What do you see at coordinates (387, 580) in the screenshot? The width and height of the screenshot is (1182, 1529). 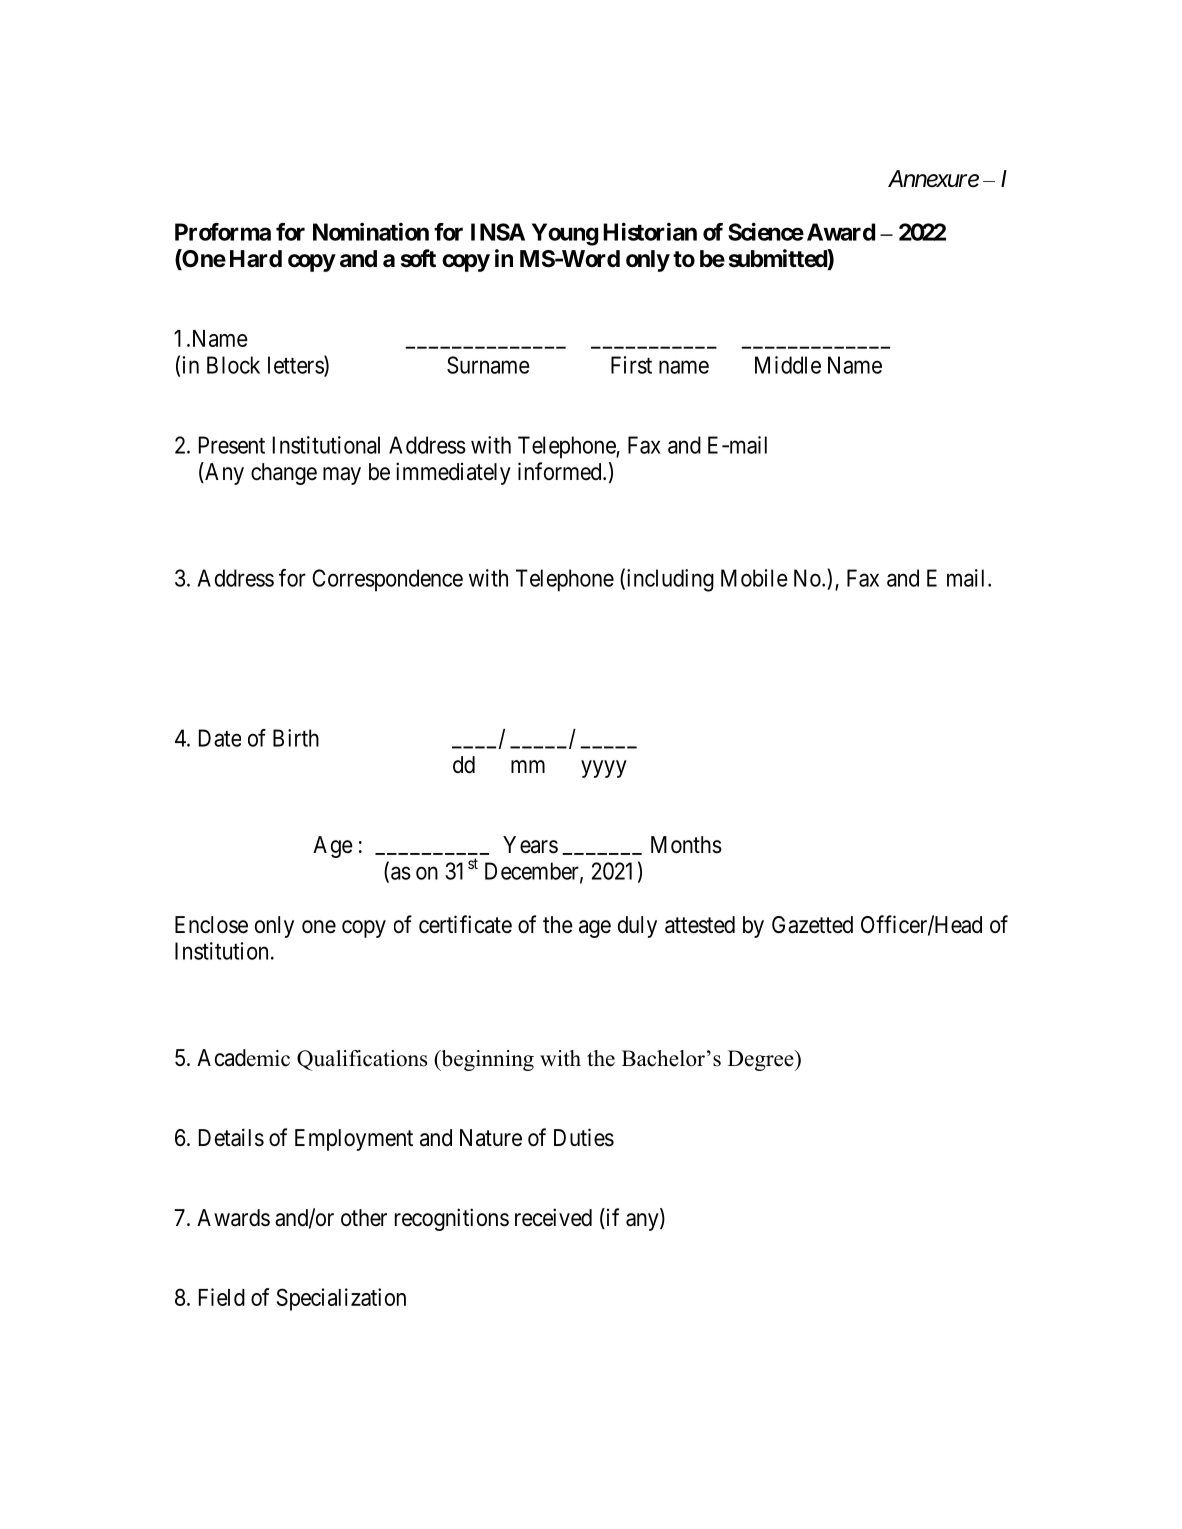 I see `Correspondence` at bounding box center [387, 580].
